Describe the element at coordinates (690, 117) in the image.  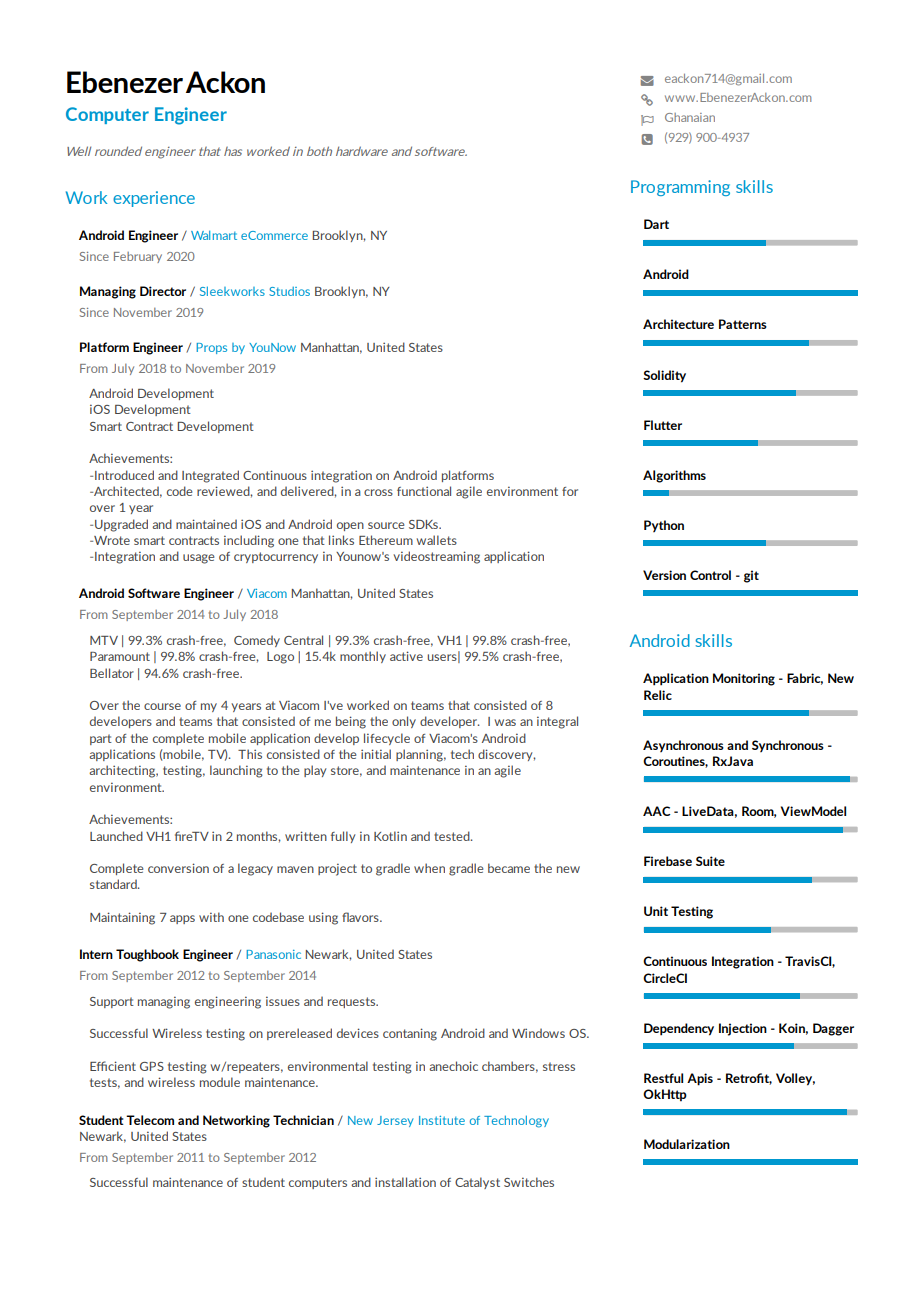
I see `Ghanaian` at that location.
